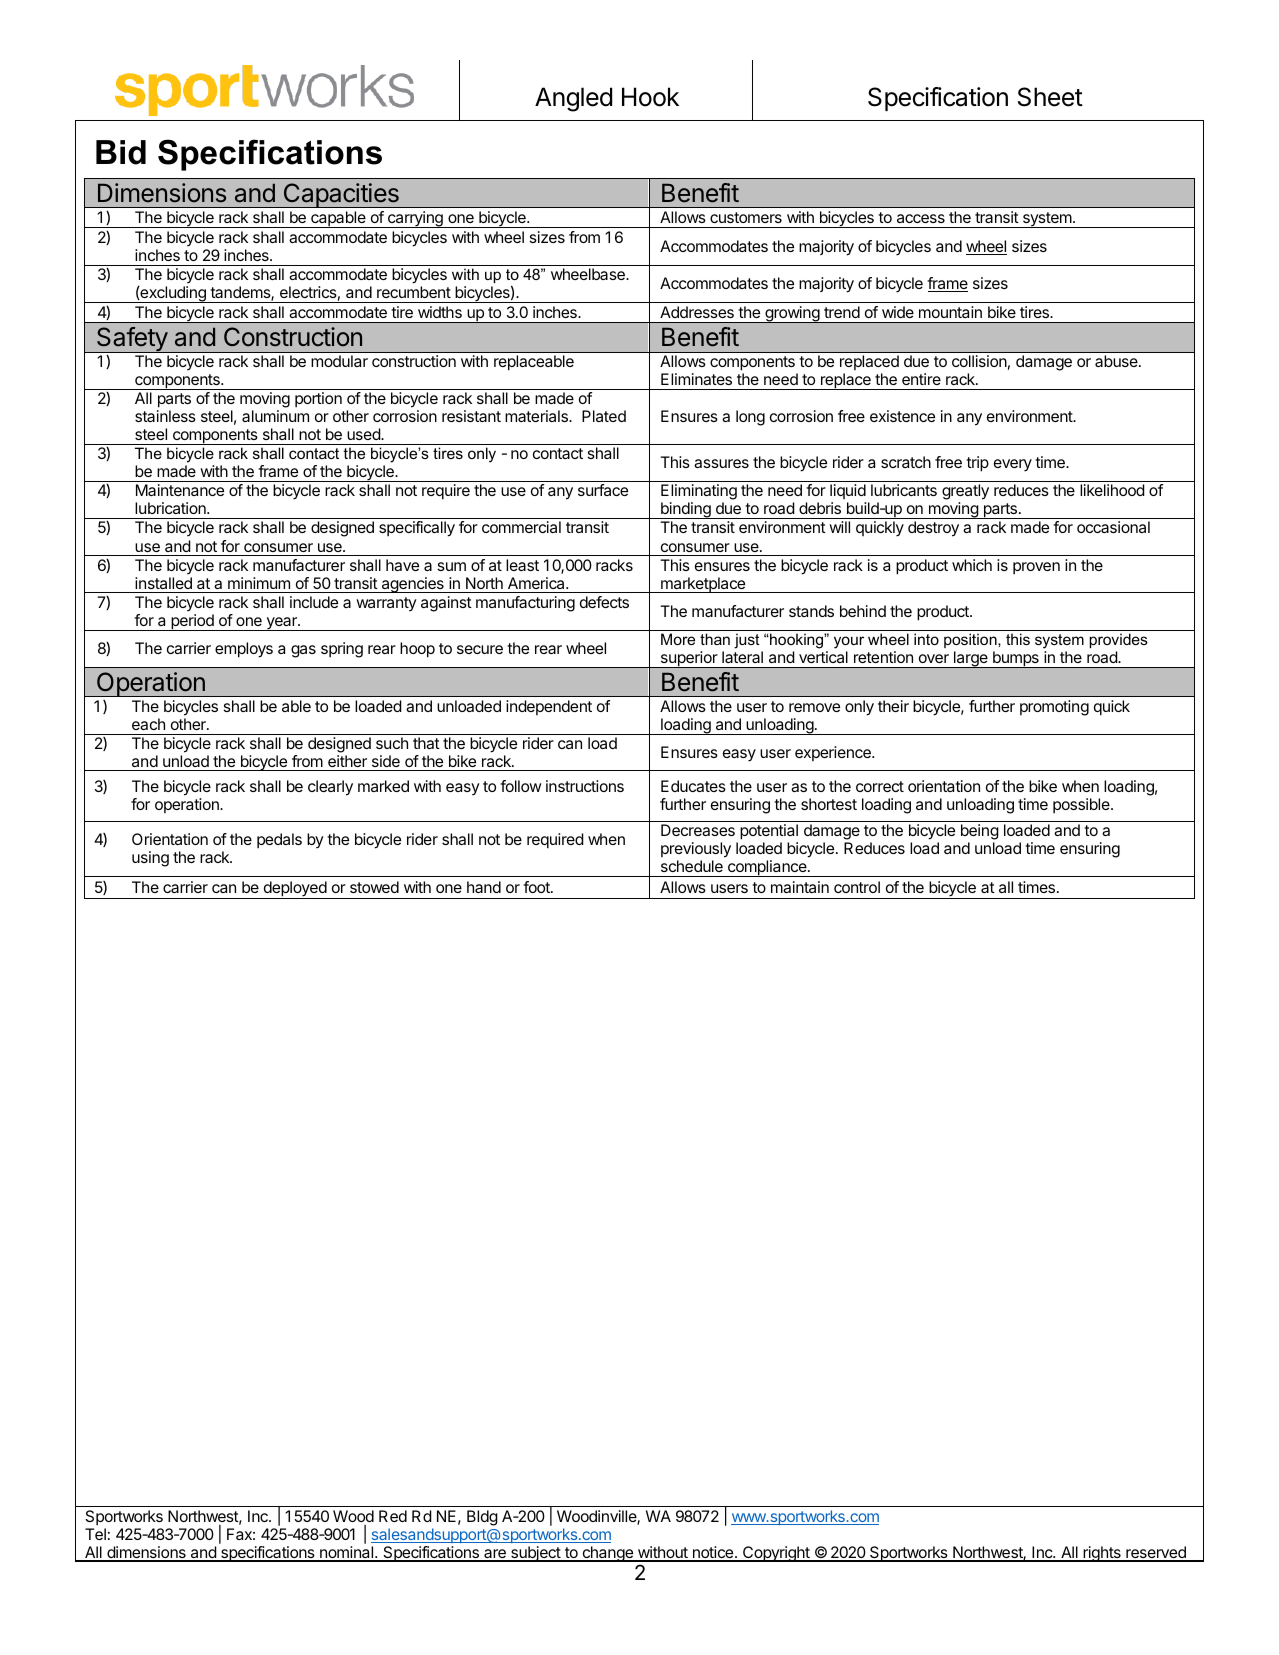 This screenshot has width=1279, height=1655. What do you see at coordinates (603, 490) in the screenshot?
I see `surface` at bounding box center [603, 490].
